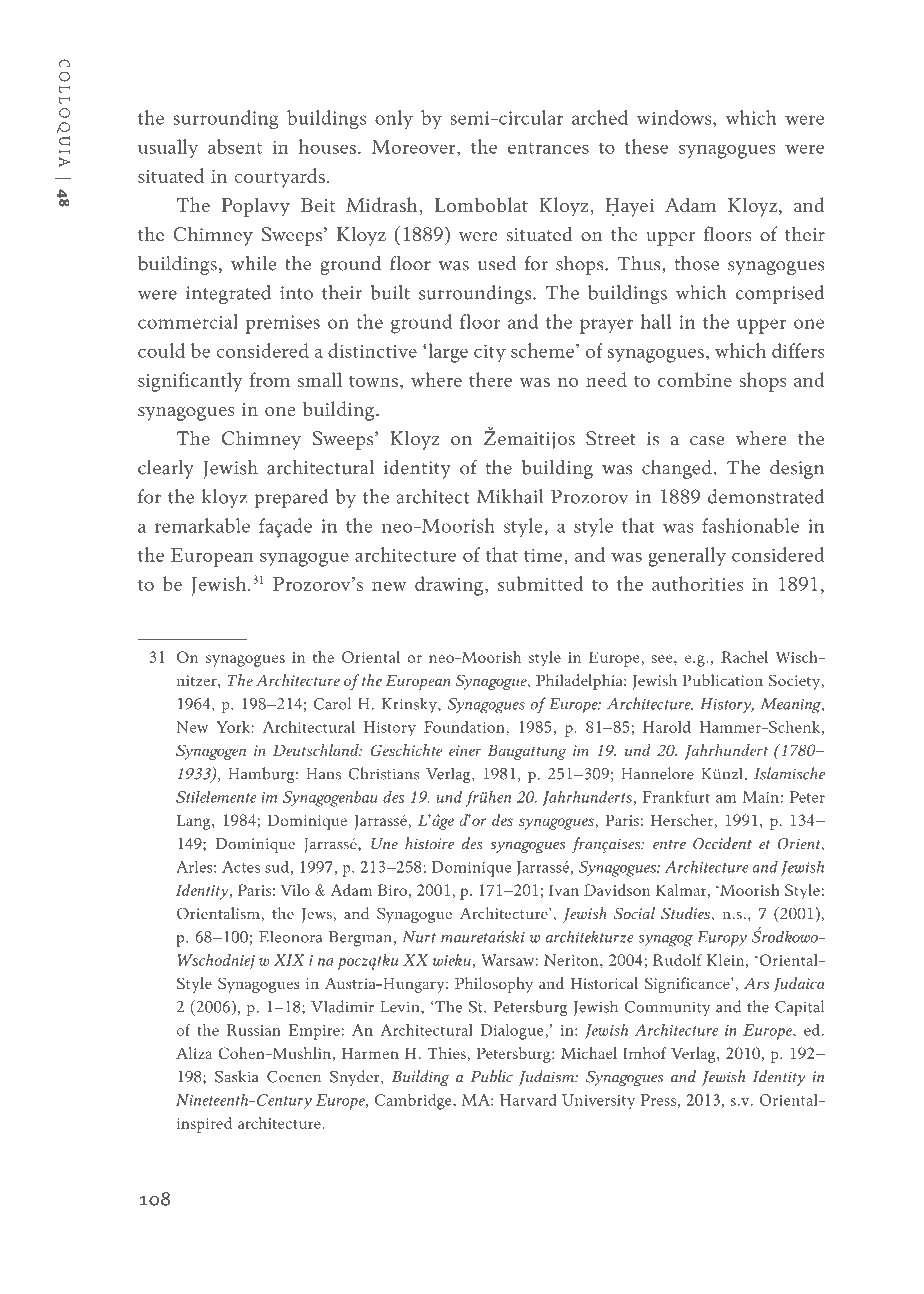 The height and width of the screenshot is (1294, 924). Describe the element at coordinates (450, 586) in the screenshot. I see `drawing` at that location.
